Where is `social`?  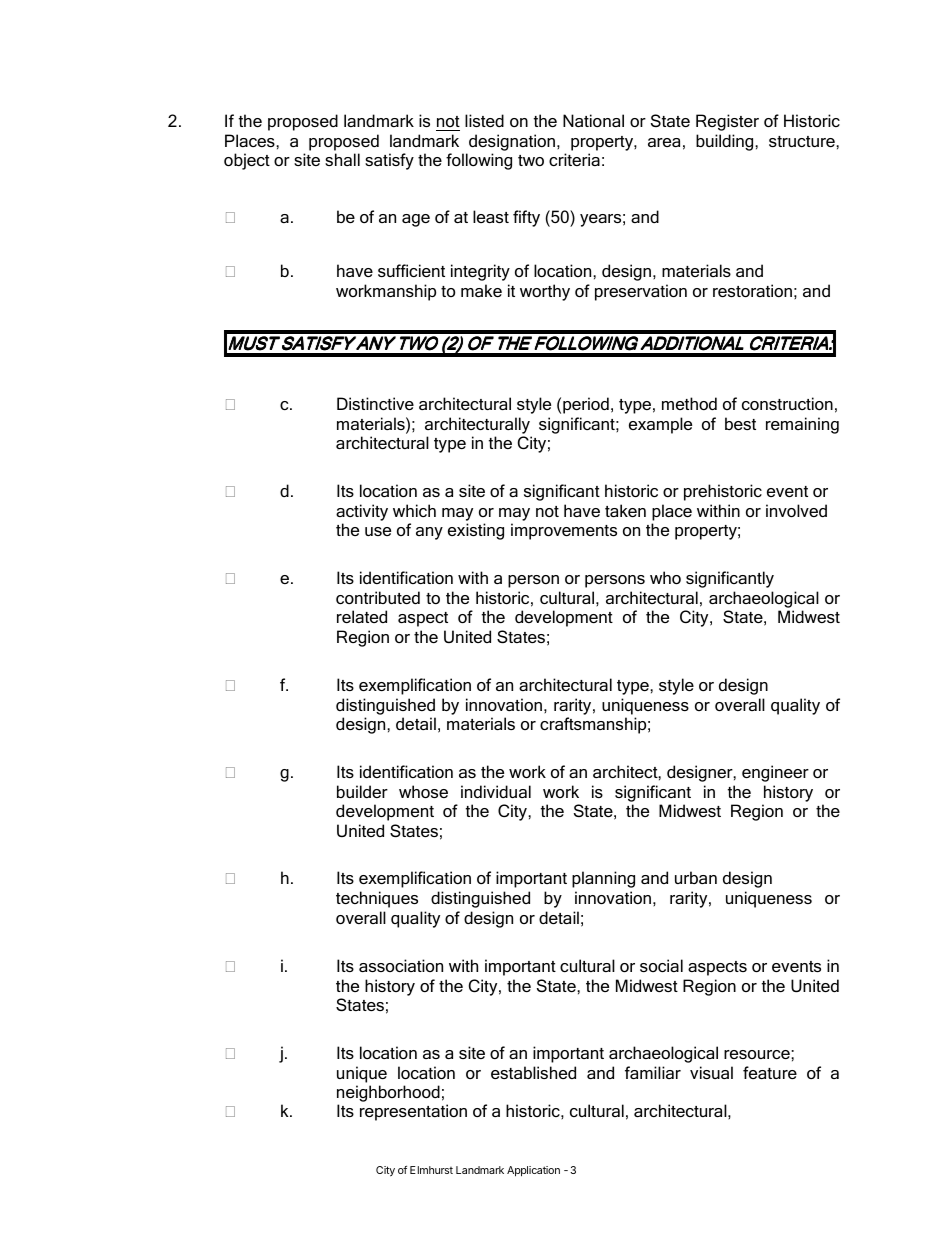
social is located at coordinates (661, 965).
